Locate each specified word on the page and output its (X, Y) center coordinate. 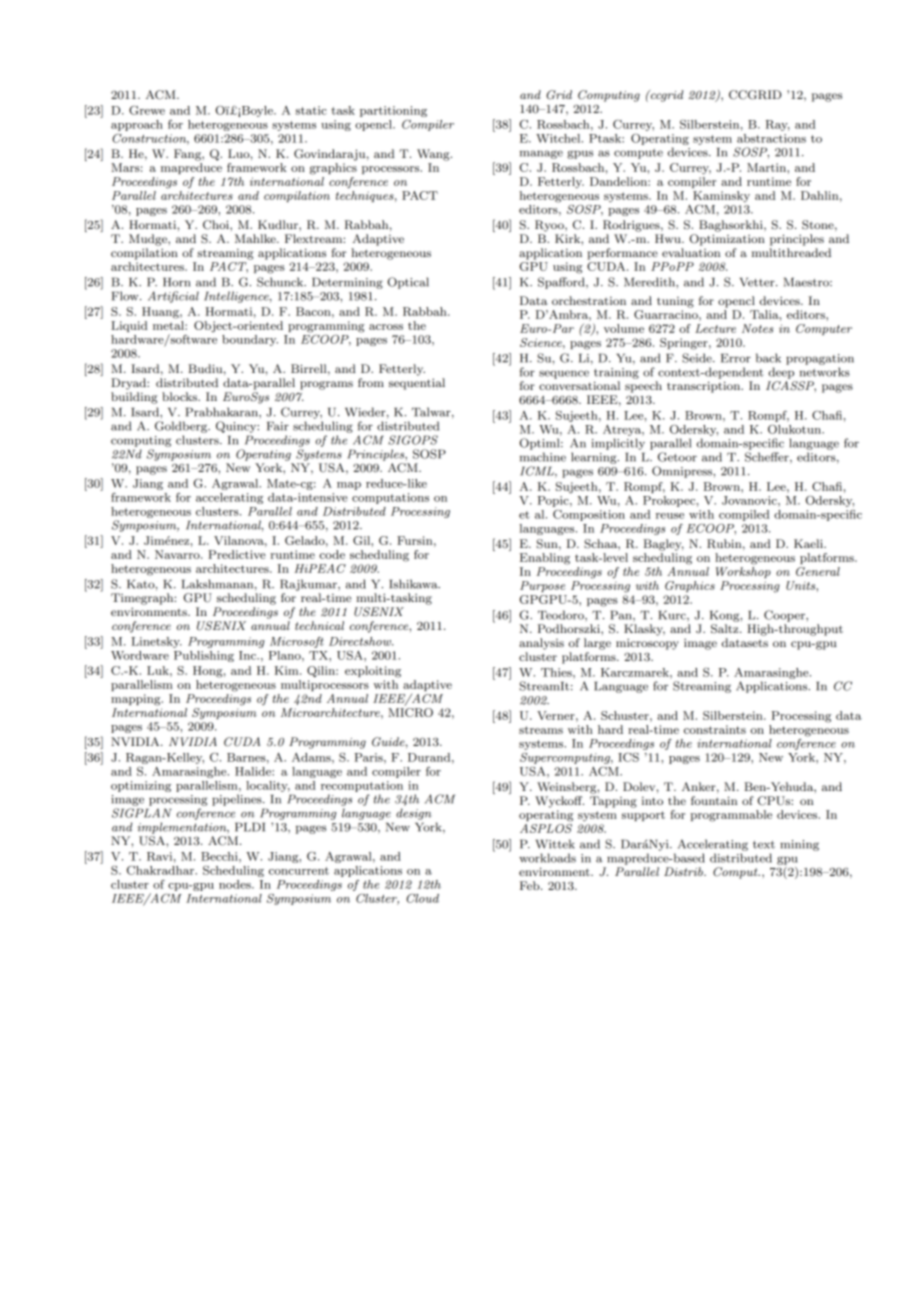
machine (543, 457)
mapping (137, 700)
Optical (408, 283)
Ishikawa (414, 584)
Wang (434, 155)
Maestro (807, 282)
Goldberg (182, 427)
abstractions (771, 138)
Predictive (237, 554)
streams (541, 730)
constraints (715, 729)
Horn (176, 282)
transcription (705, 387)
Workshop (743, 572)
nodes (236, 884)
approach (137, 125)
